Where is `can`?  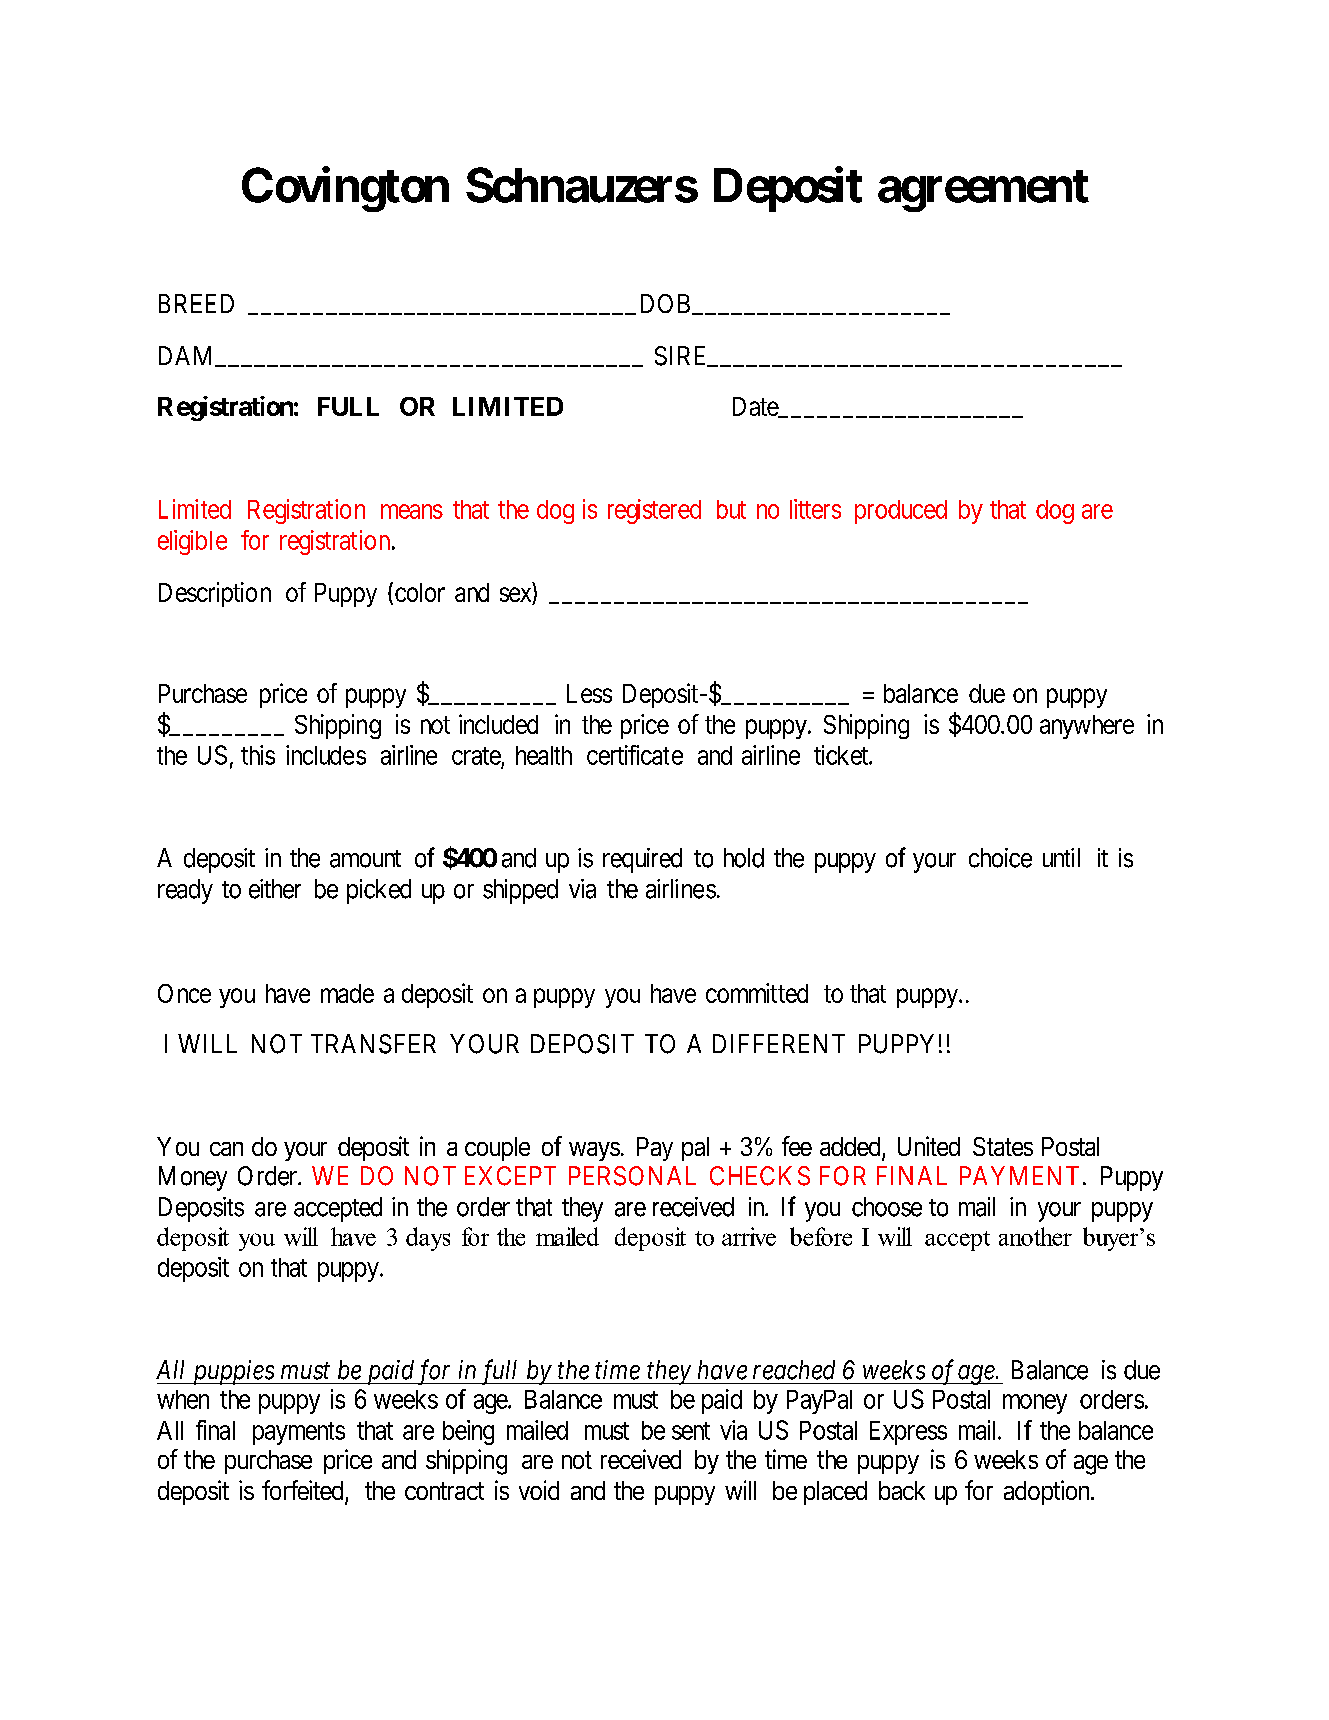
can is located at coordinates (226, 1149).
